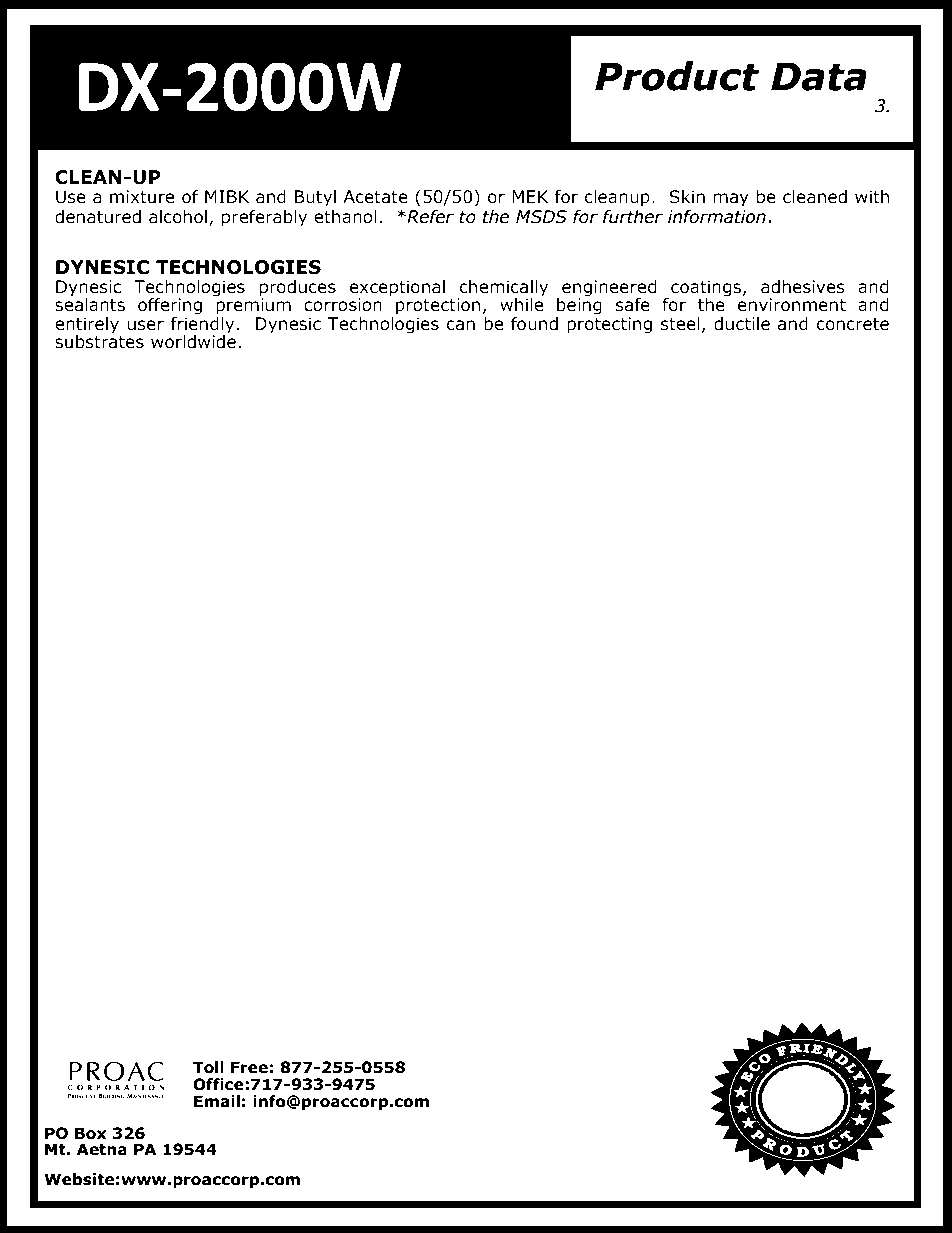 The width and height of the image is (952, 1233). Describe the element at coordinates (819, 76) in the image. I see `Data` at that location.
